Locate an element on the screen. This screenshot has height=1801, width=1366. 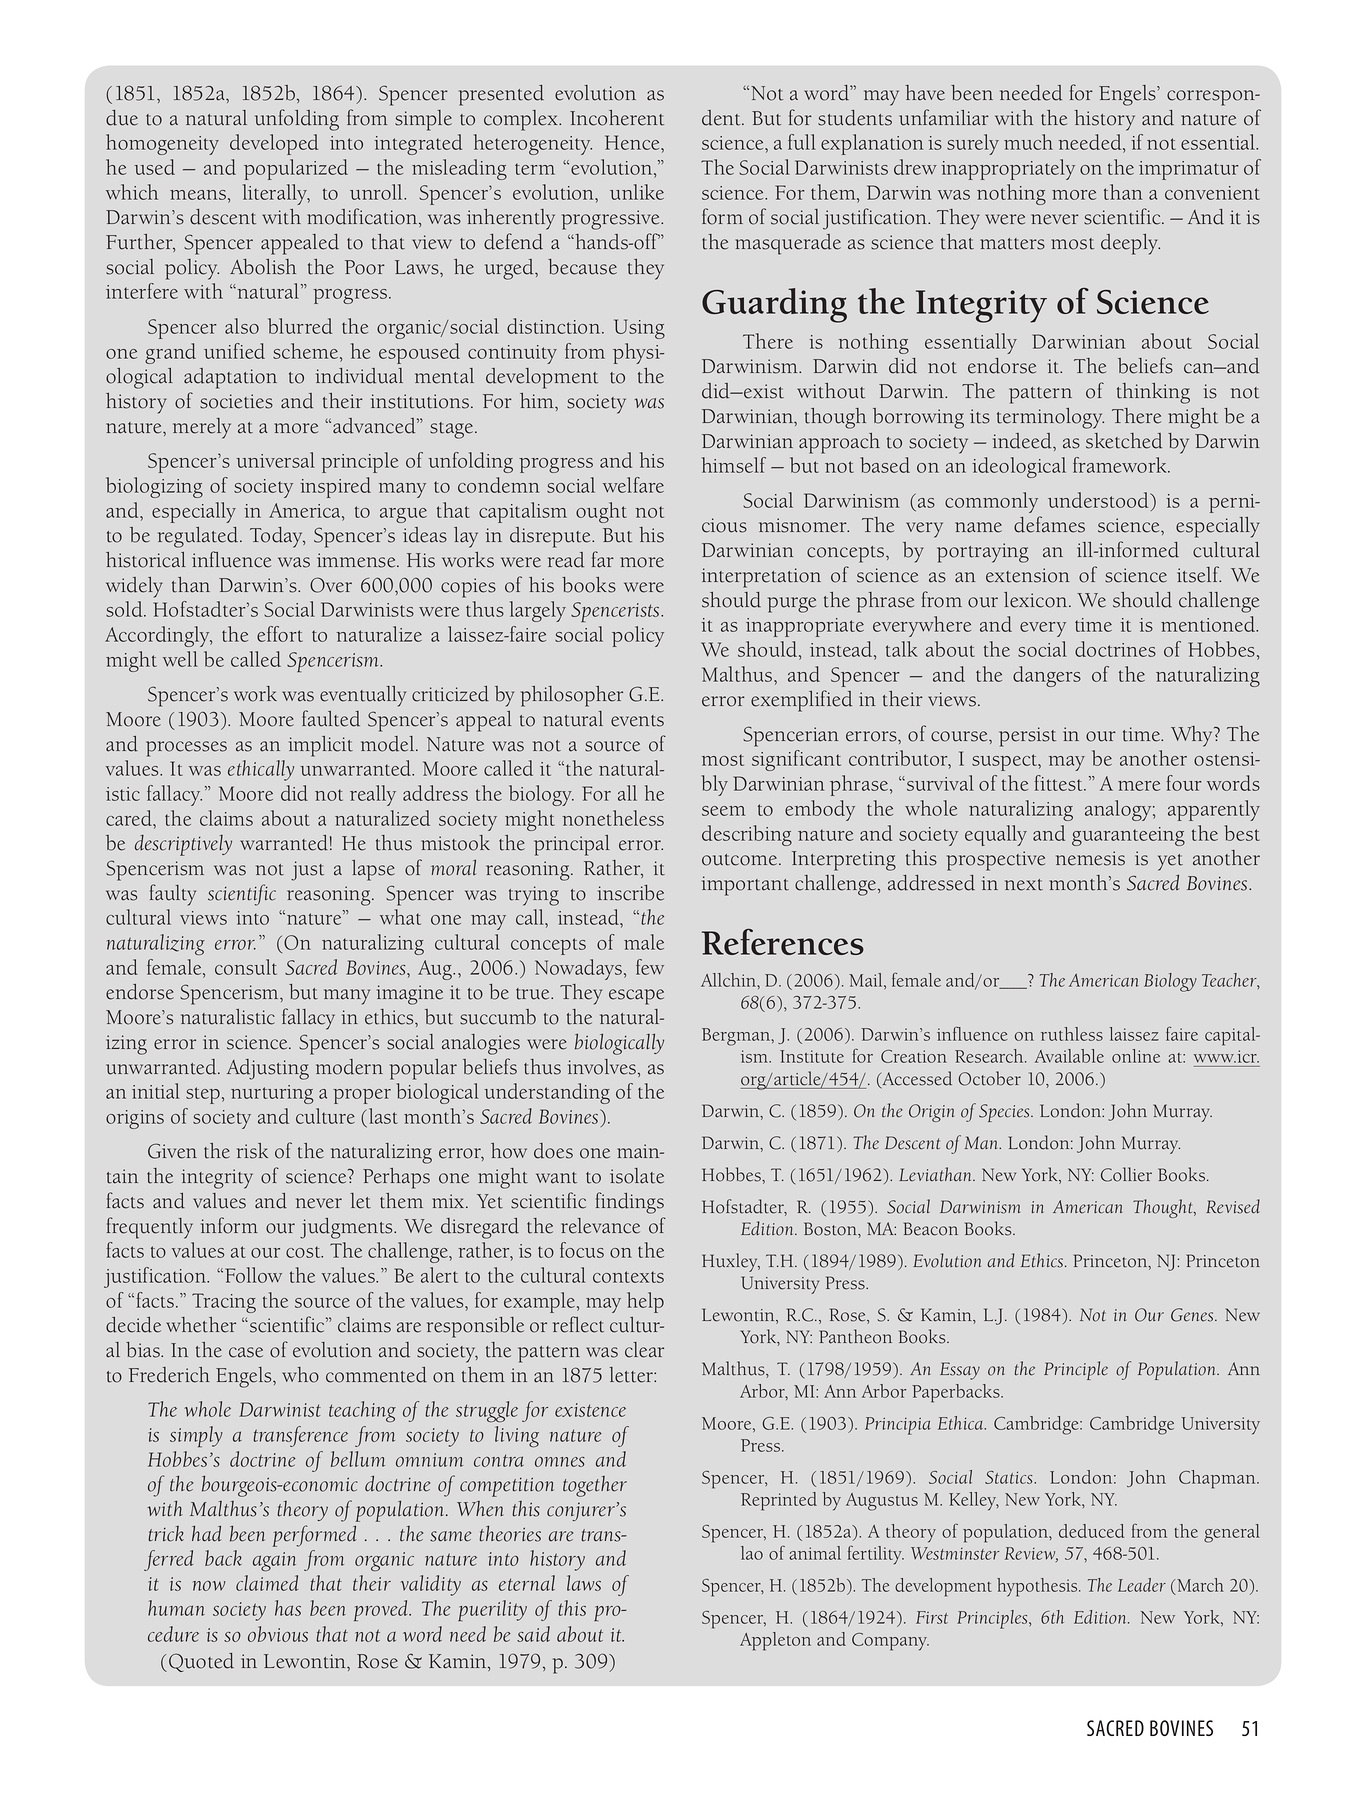
Genes is located at coordinates (1193, 1315).
